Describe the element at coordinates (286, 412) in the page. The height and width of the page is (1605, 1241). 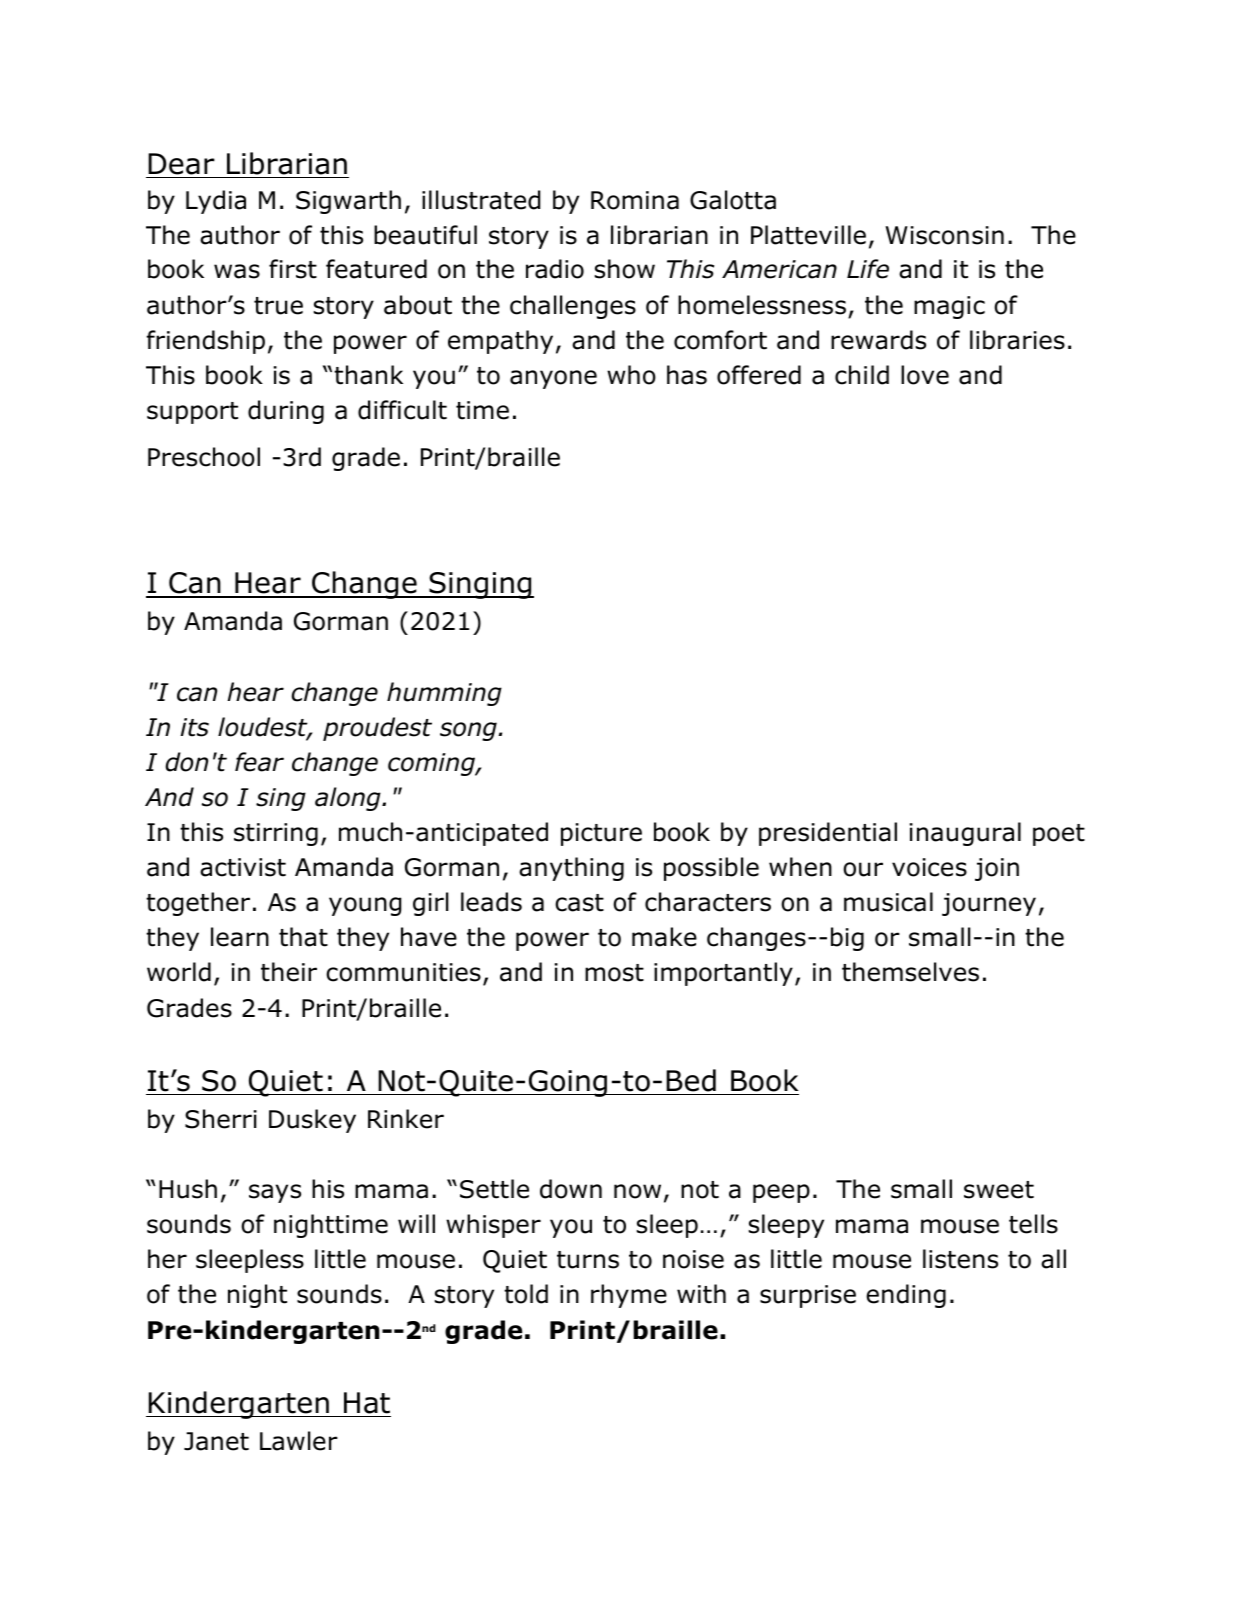
I see `during` at that location.
